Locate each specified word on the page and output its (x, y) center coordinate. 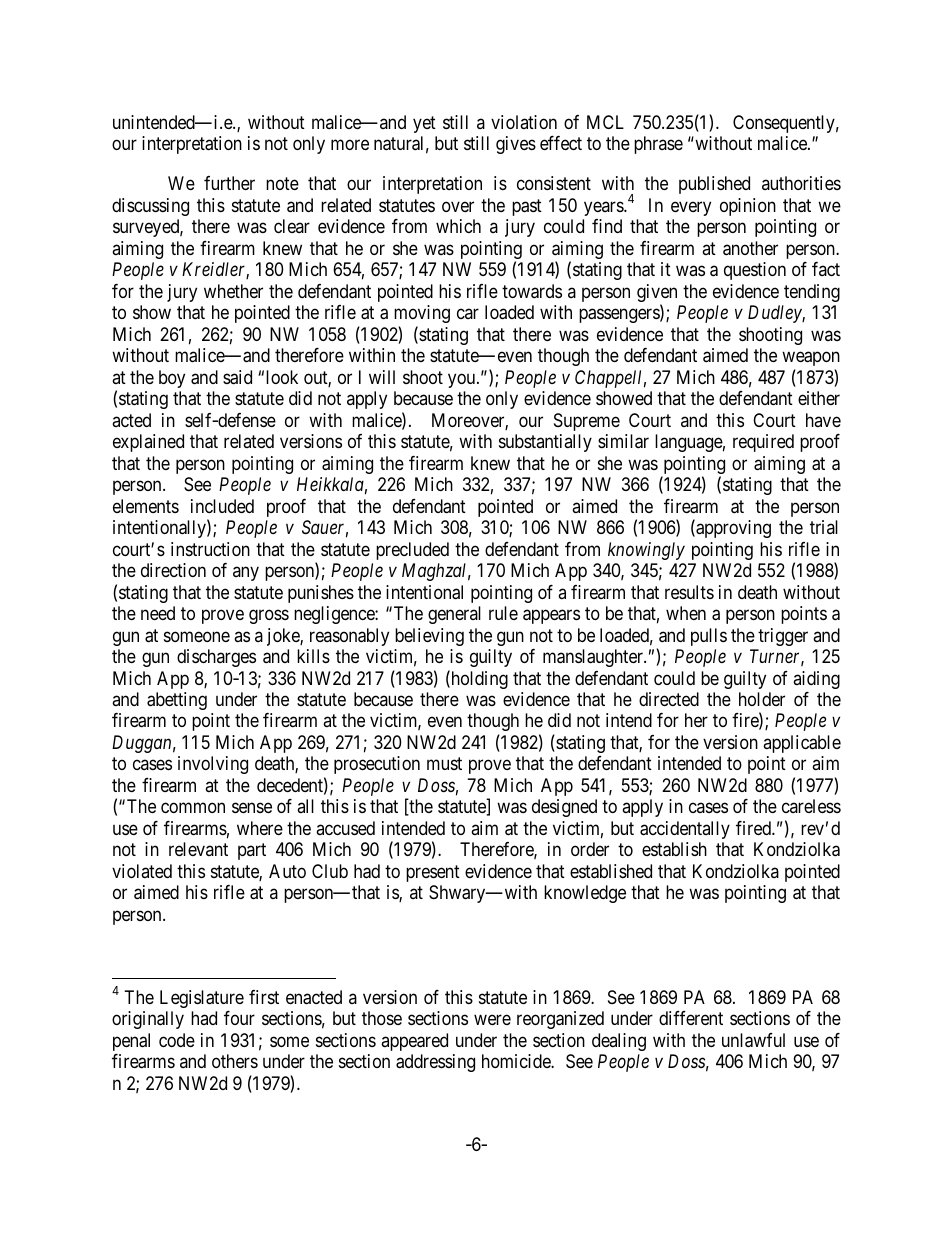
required (763, 443)
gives (516, 145)
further (229, 183)
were (492, 1020)
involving (213, 765)
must (444, 764)
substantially (545, 443)
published (714, 185)
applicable (802, 744)
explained (148, 443)
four (239, 1018)
